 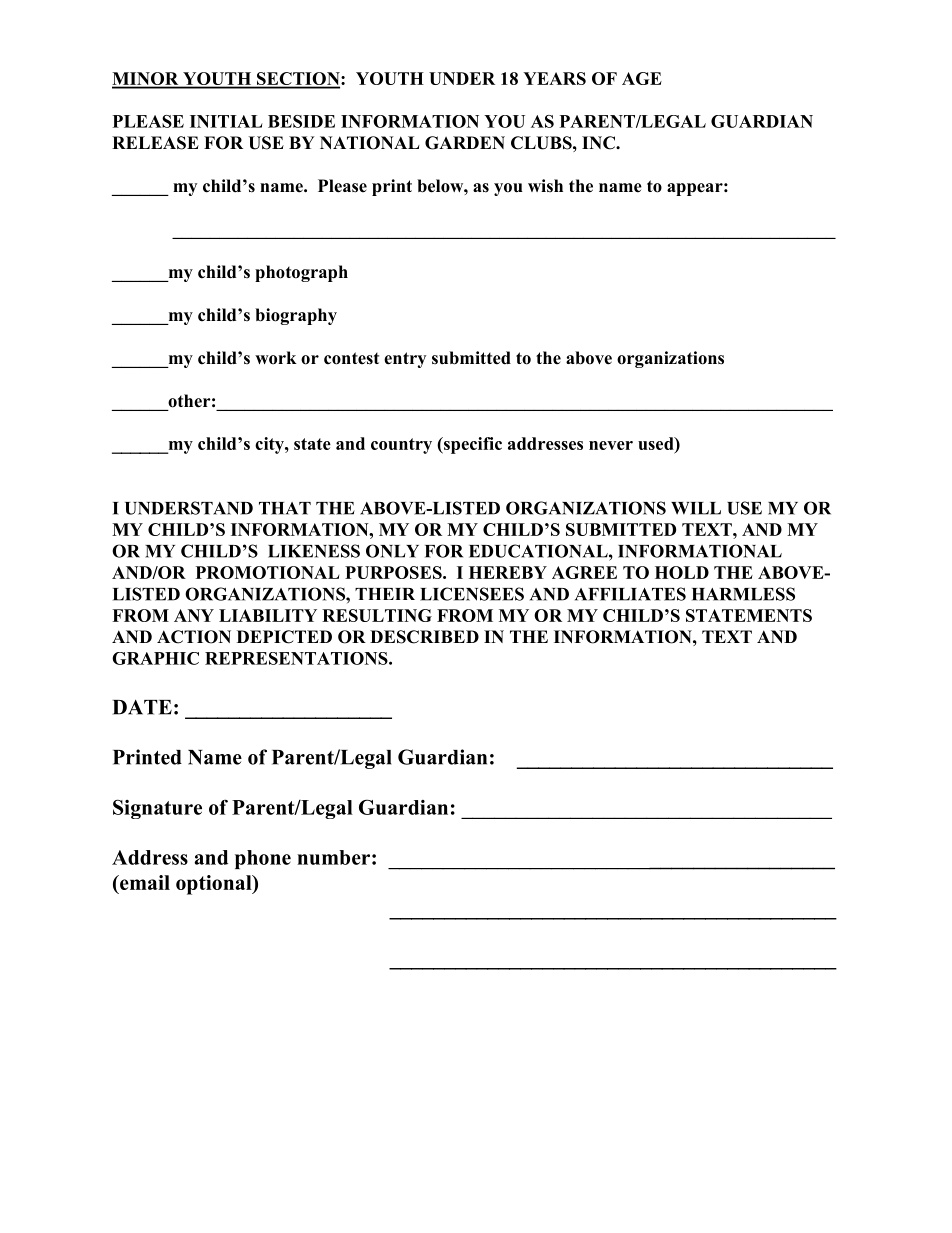 I want to click on ANY, so click(x=194, y=615).
